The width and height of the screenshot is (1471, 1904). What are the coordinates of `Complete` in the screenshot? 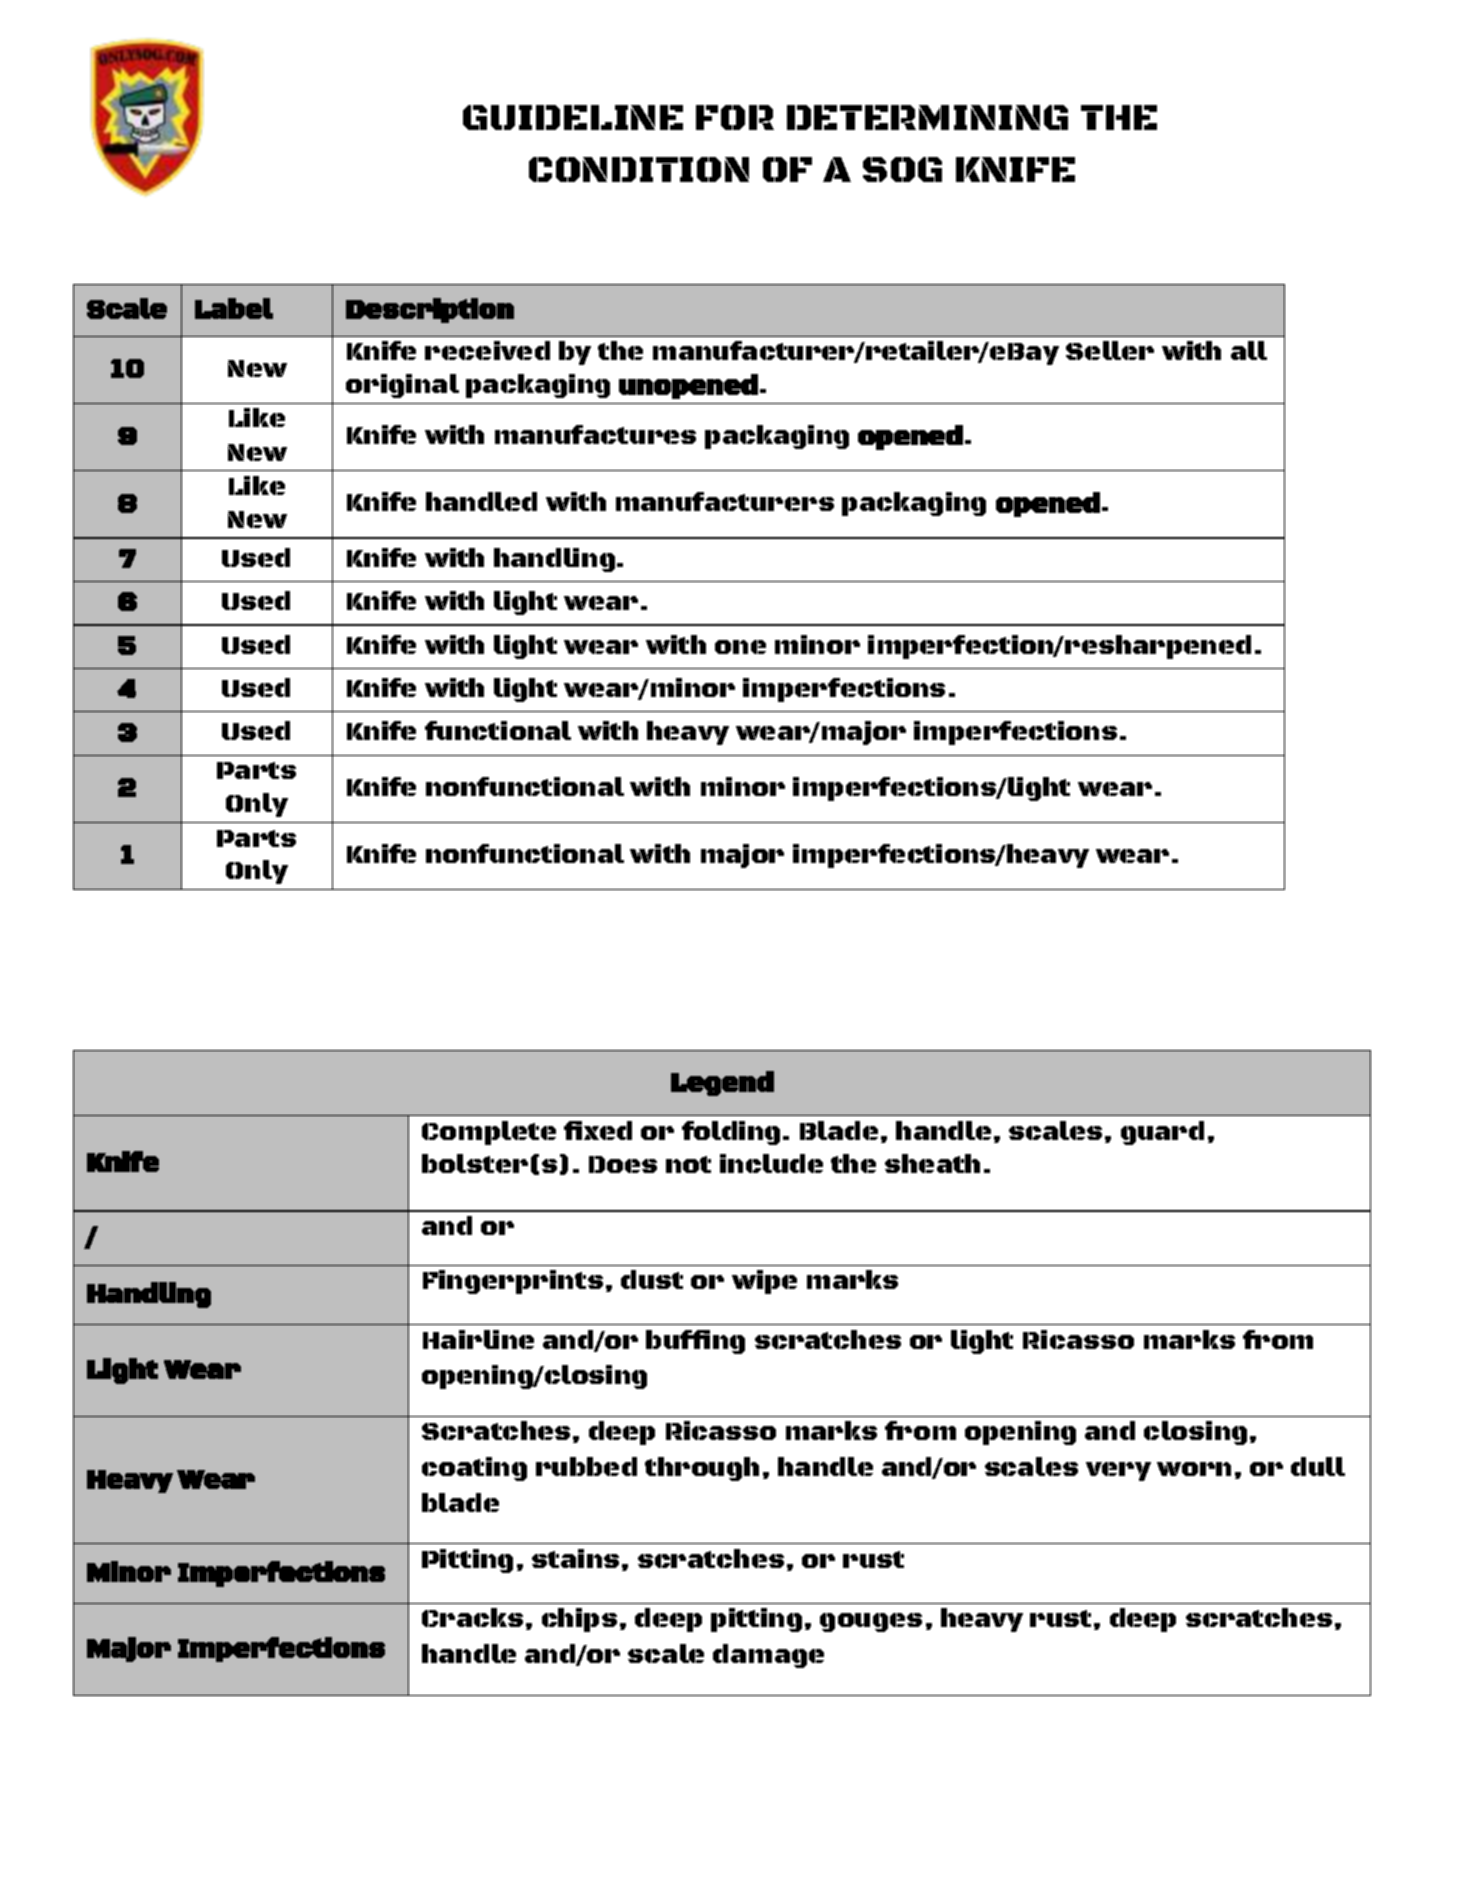 It's located at (489, 1133).
